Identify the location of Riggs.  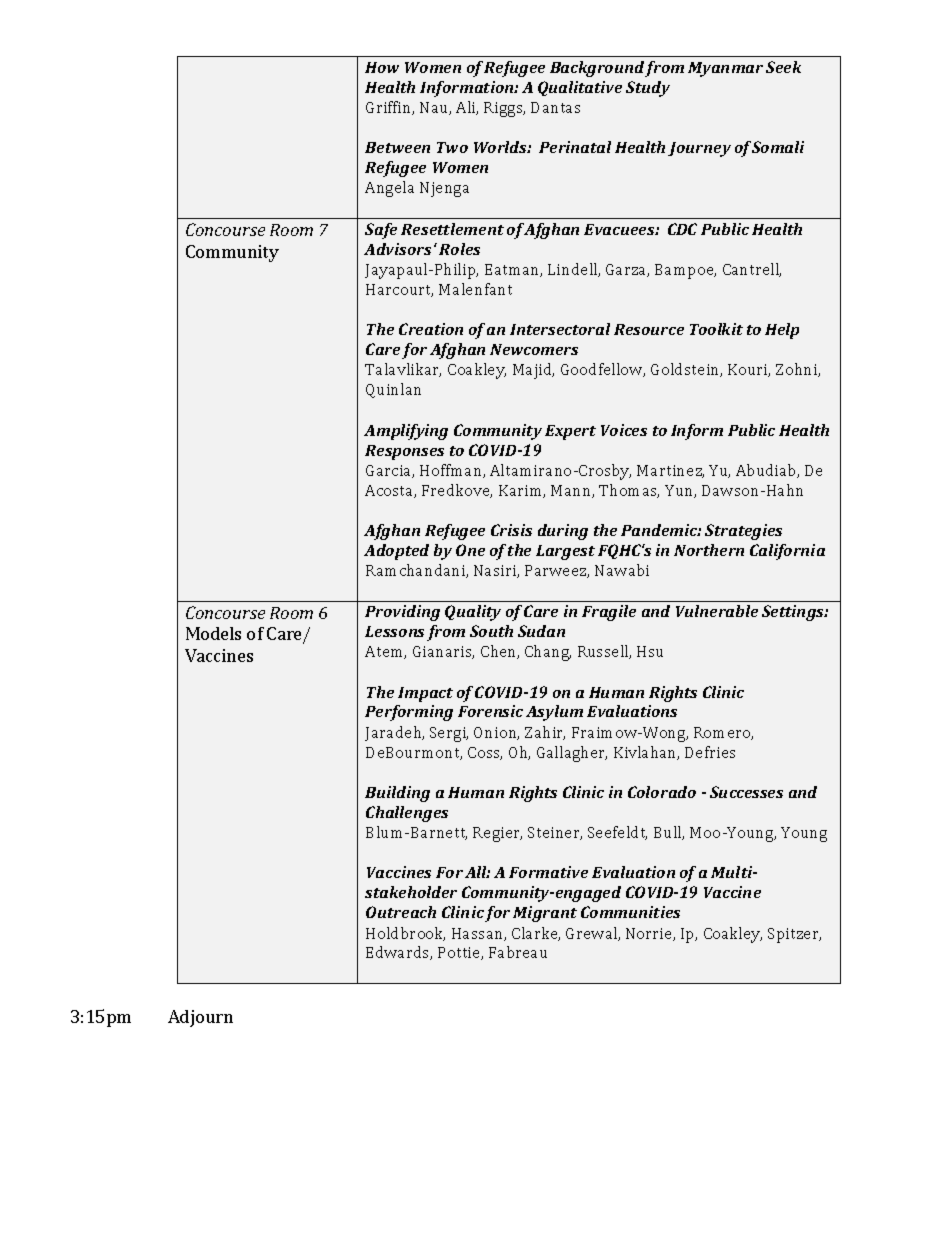
(504, 109).
